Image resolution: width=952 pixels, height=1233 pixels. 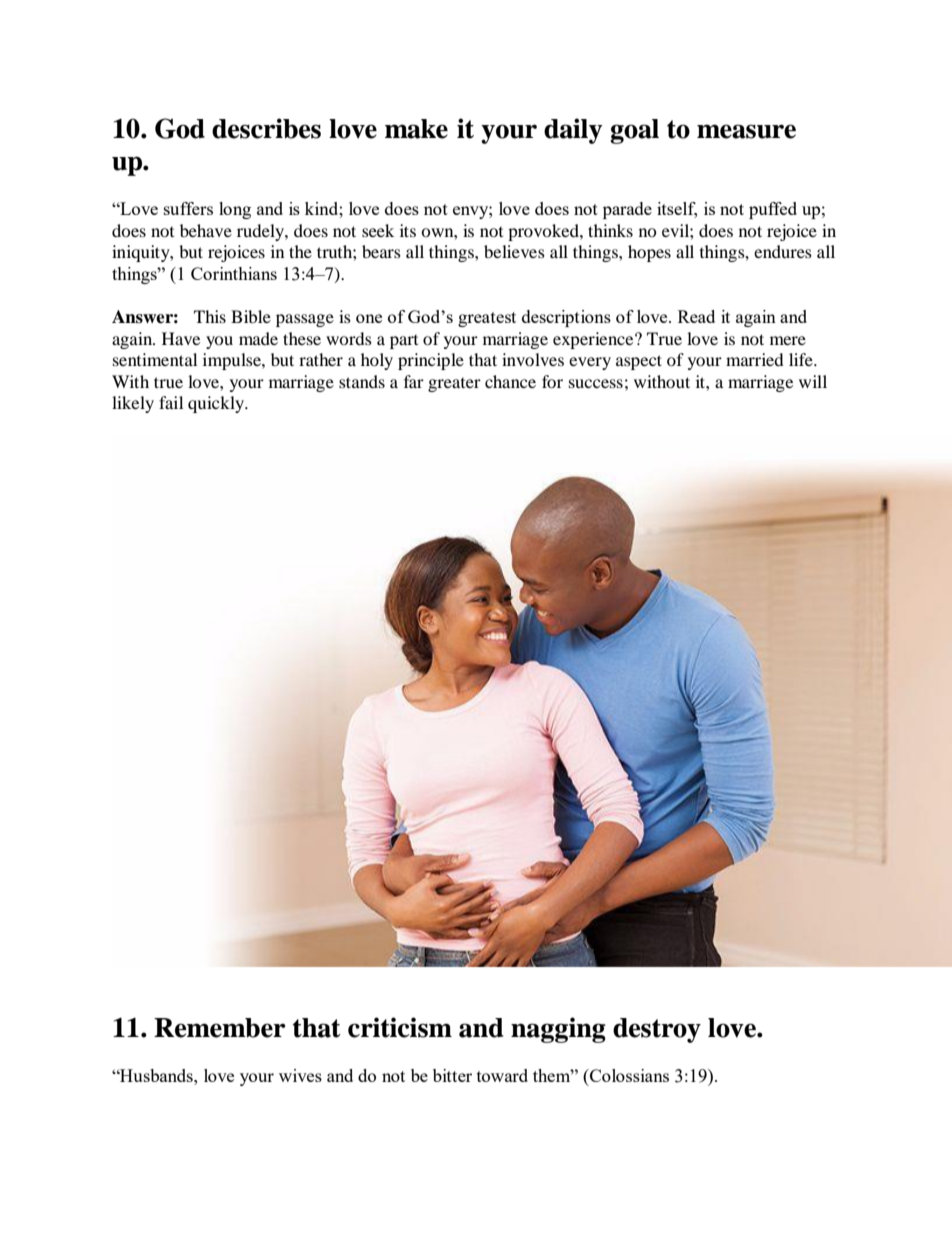 I want to click on criticism, so click(x=400, y=1027).
